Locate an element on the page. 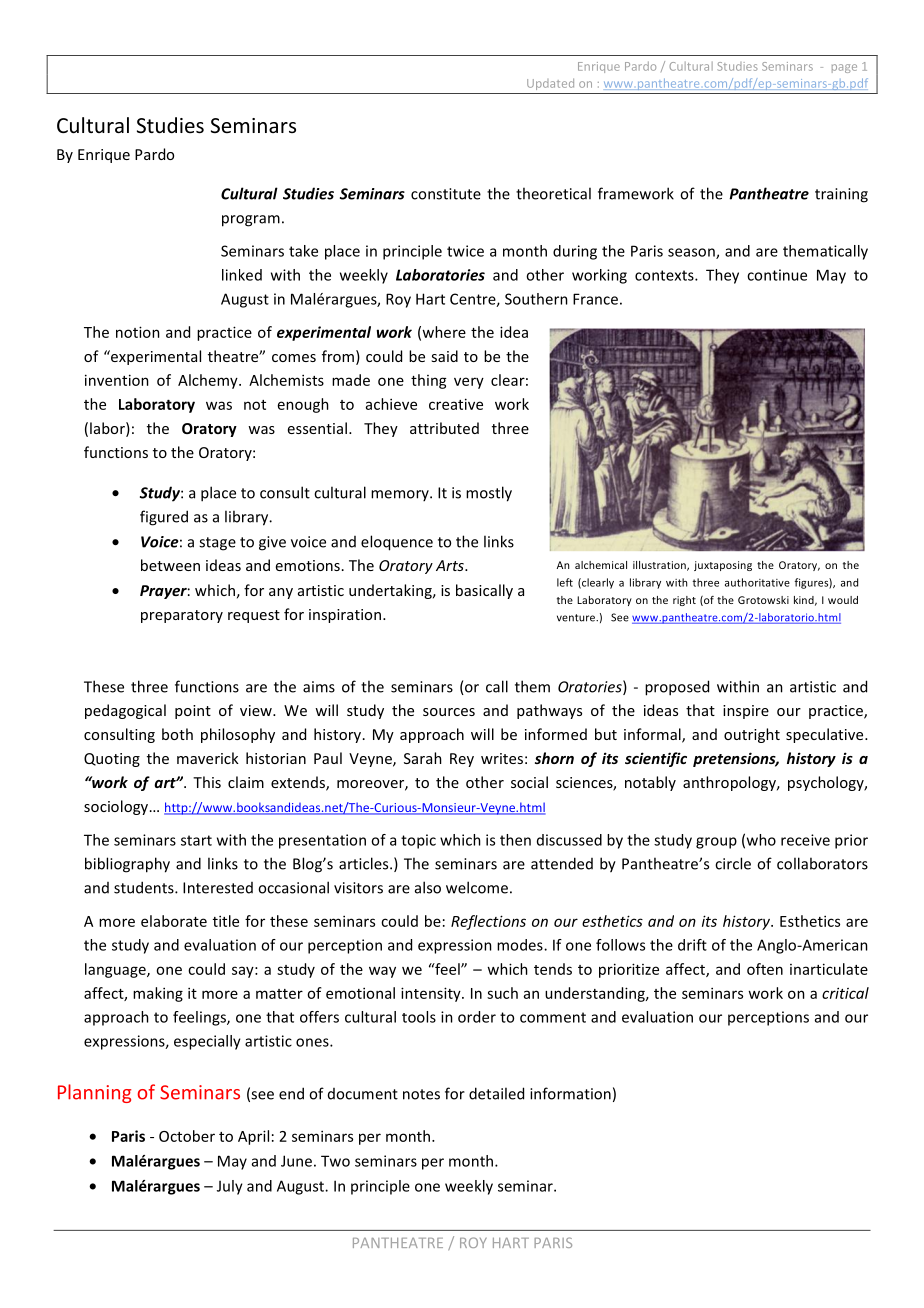 The image size is (924, 1308). program is located at coordinates (251, 221).
